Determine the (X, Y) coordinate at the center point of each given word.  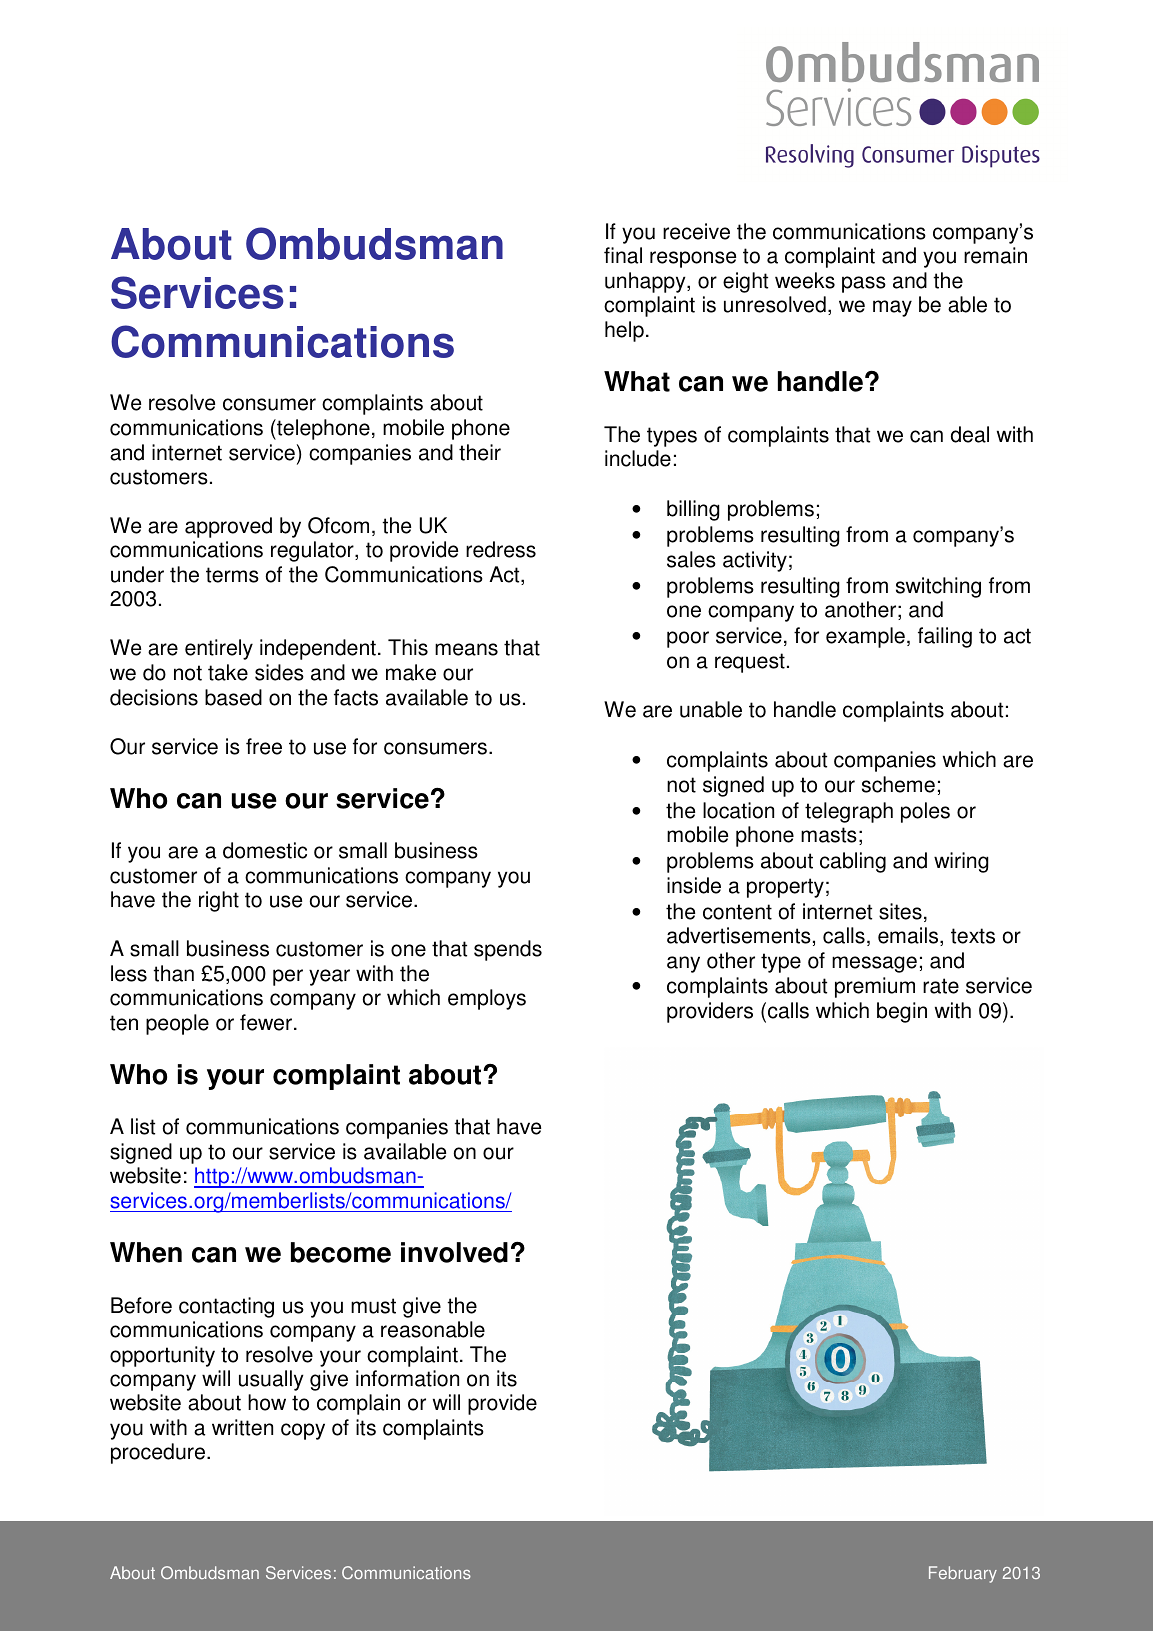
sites (900, 911)
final (623, 255)
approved (228, 527)
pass (864, 284)
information (407, 1378)
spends (508, 950)
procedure (159, 1453)
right (219, 901)
